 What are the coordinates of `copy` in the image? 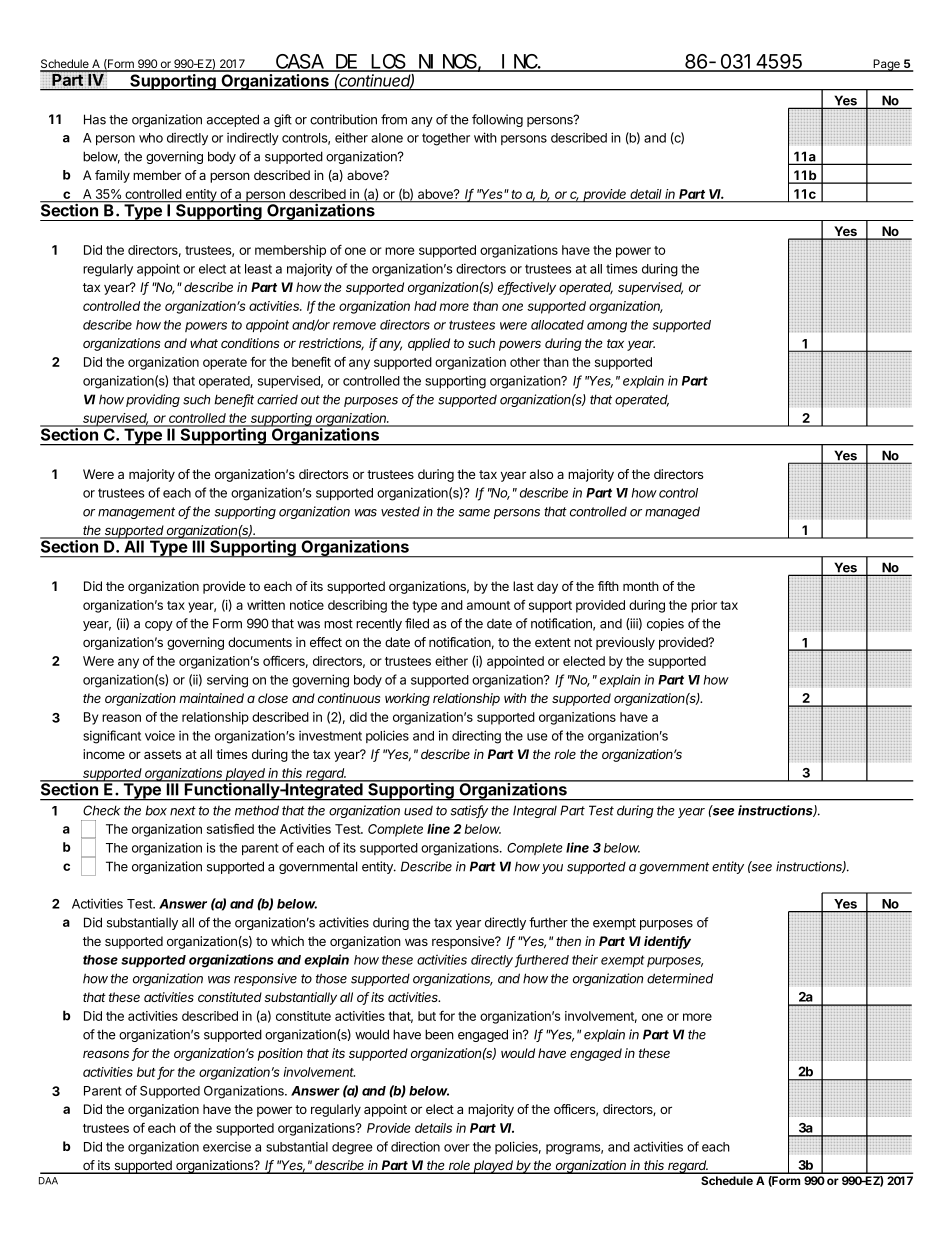 It's located at (159, 626).
